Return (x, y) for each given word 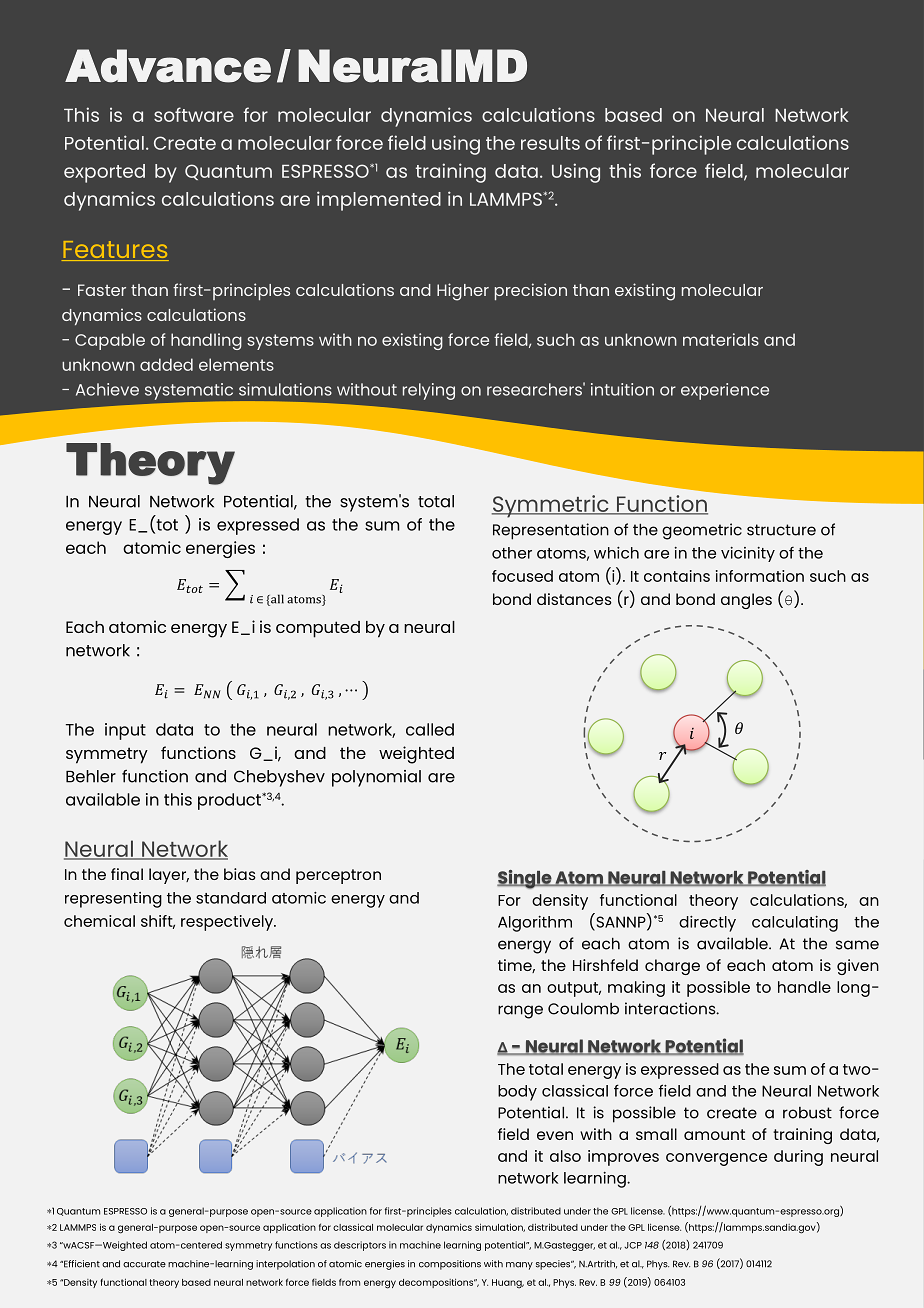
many (519, 1266)
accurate (144, 1264)
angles (746, 601)
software (194, 114)
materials (721, 339)
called (430, 729)
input (125, 731)
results (550, 143)
